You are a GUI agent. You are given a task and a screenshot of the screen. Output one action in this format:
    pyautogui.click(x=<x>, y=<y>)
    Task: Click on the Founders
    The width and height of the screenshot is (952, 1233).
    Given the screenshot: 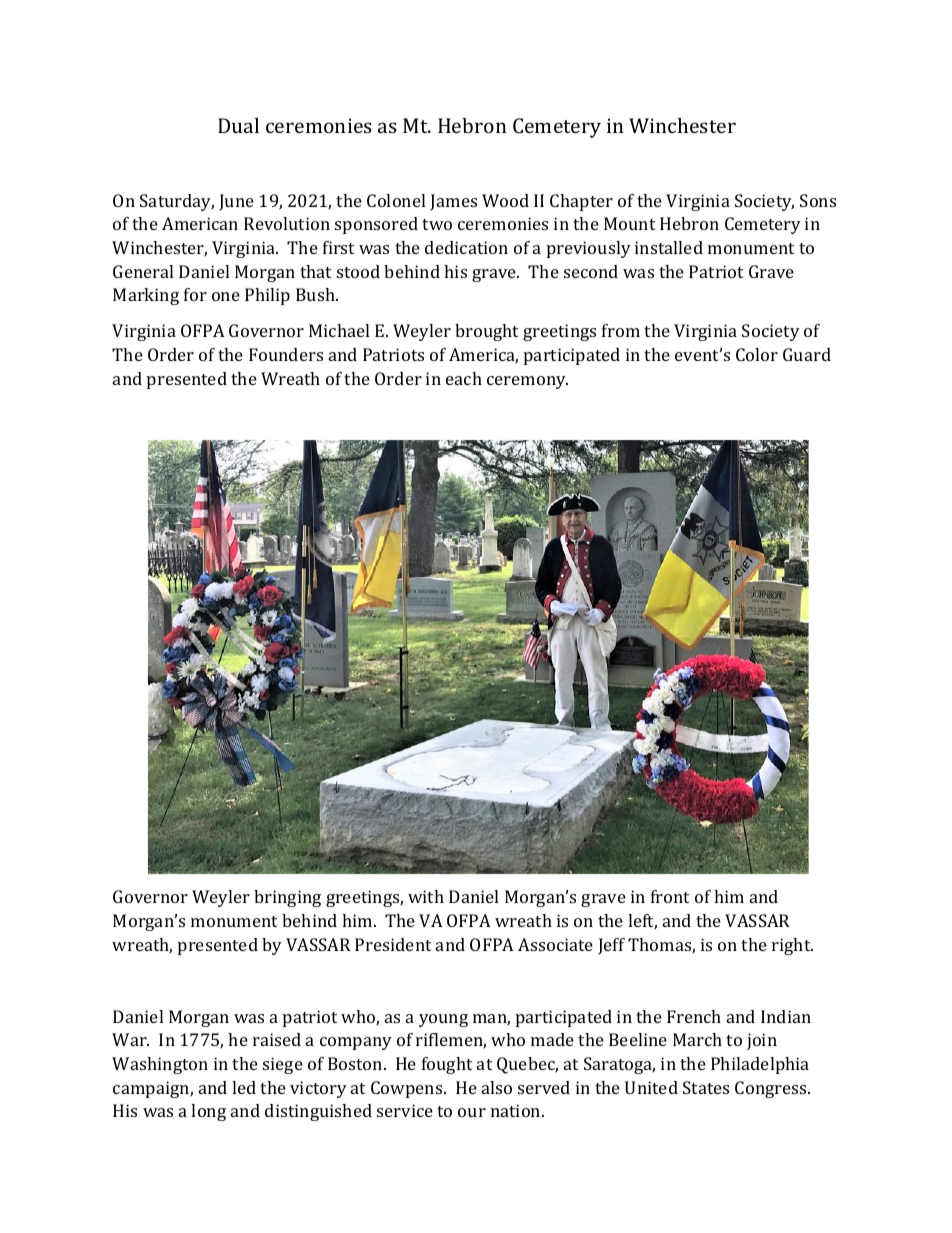 What is the action you would take?
    pyautogui.click(x=286, y=354)
